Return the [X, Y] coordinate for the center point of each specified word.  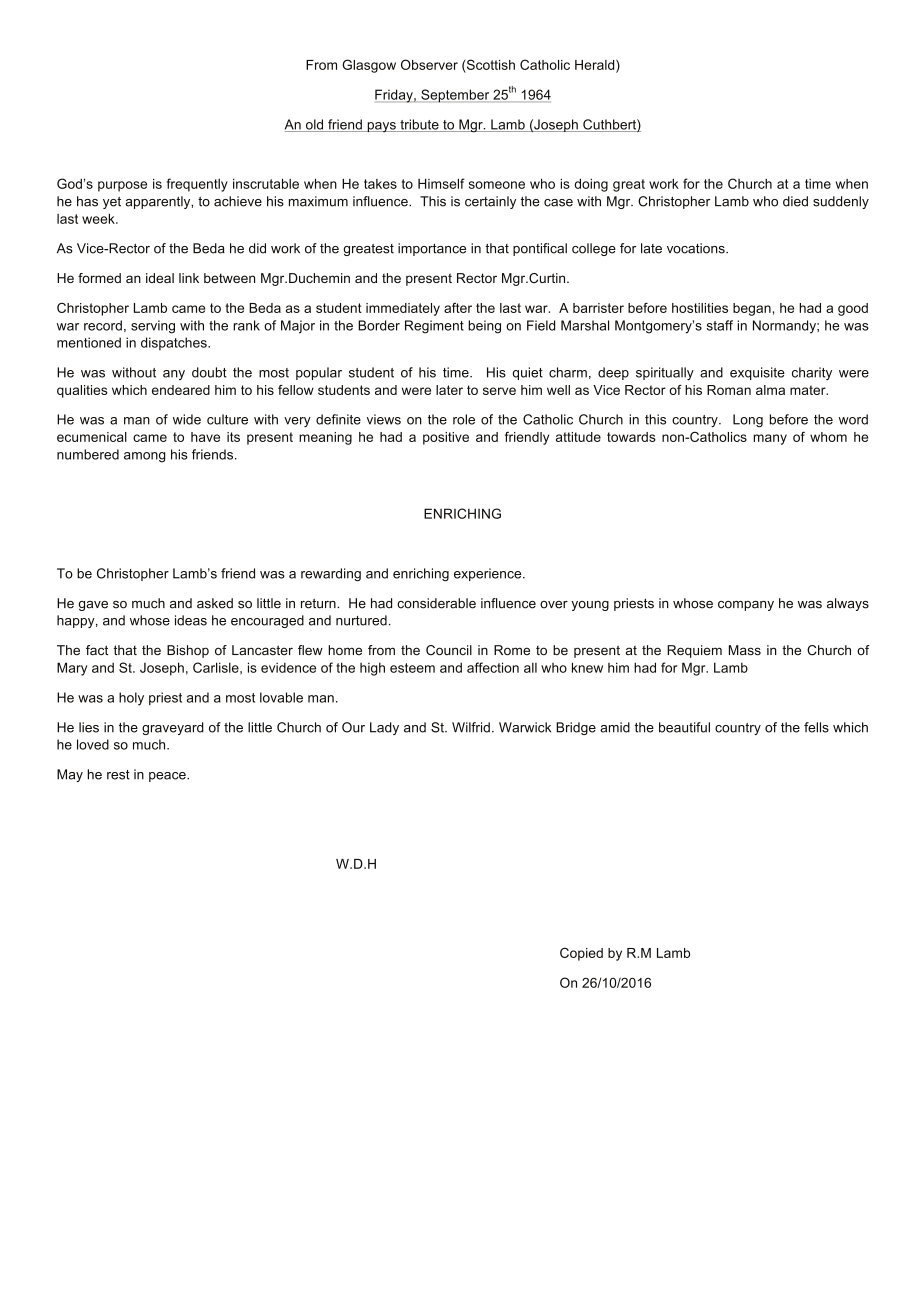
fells [816, 727]
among [144, 457]
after [458, 308]
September [455, 96]
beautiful [684, 727]
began [752, 309]
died [795, 201]
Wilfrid [471, 727]
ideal [160, 278]
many [770, 439]
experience [489, 574]
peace [168, 777]
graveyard [173, 728]
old [315, 125]
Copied [581, 954]
